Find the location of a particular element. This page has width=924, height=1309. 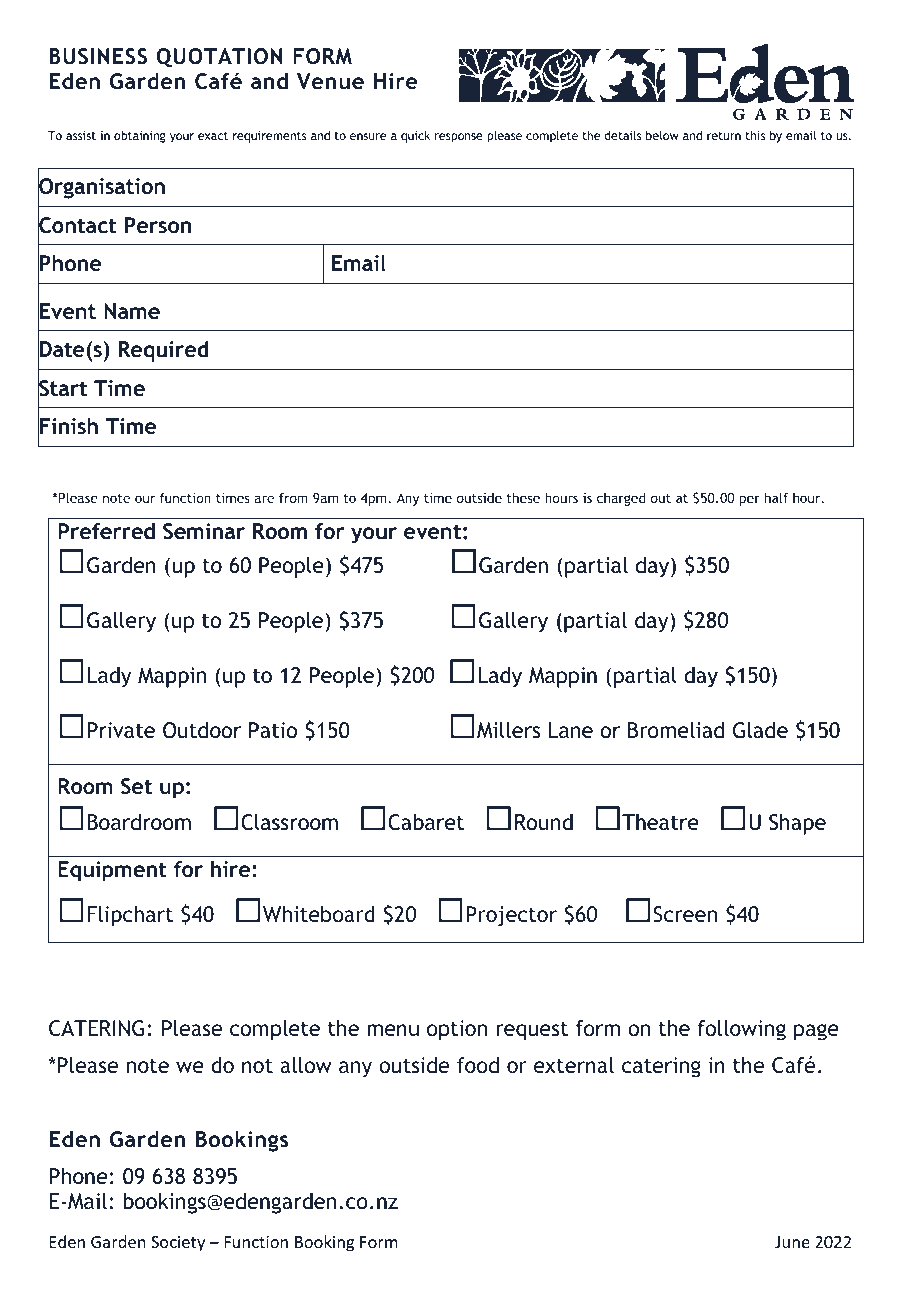

Required is located at coordinates (163, 351).
